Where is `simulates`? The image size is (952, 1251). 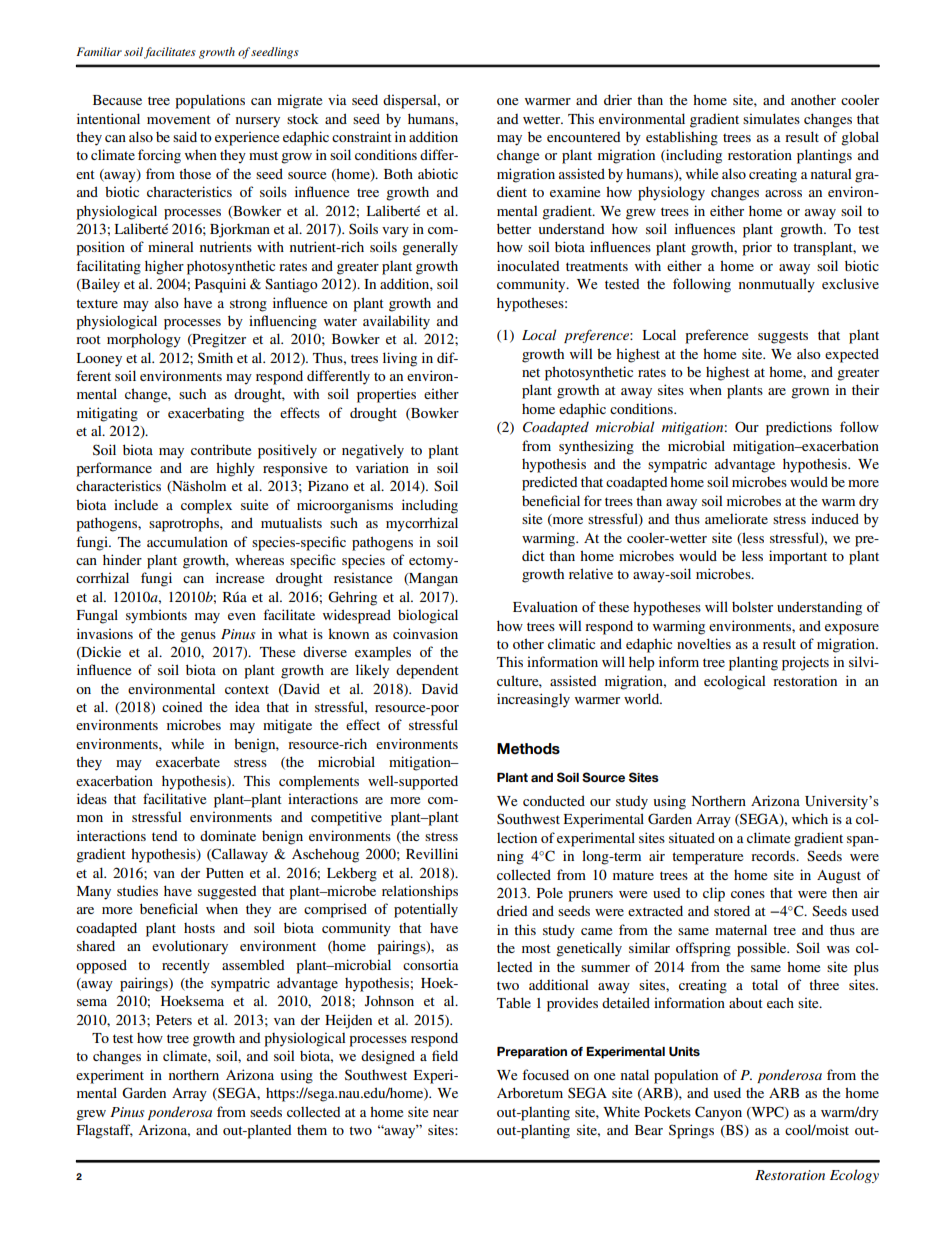 simulates is located at coordinates (771, 118).
